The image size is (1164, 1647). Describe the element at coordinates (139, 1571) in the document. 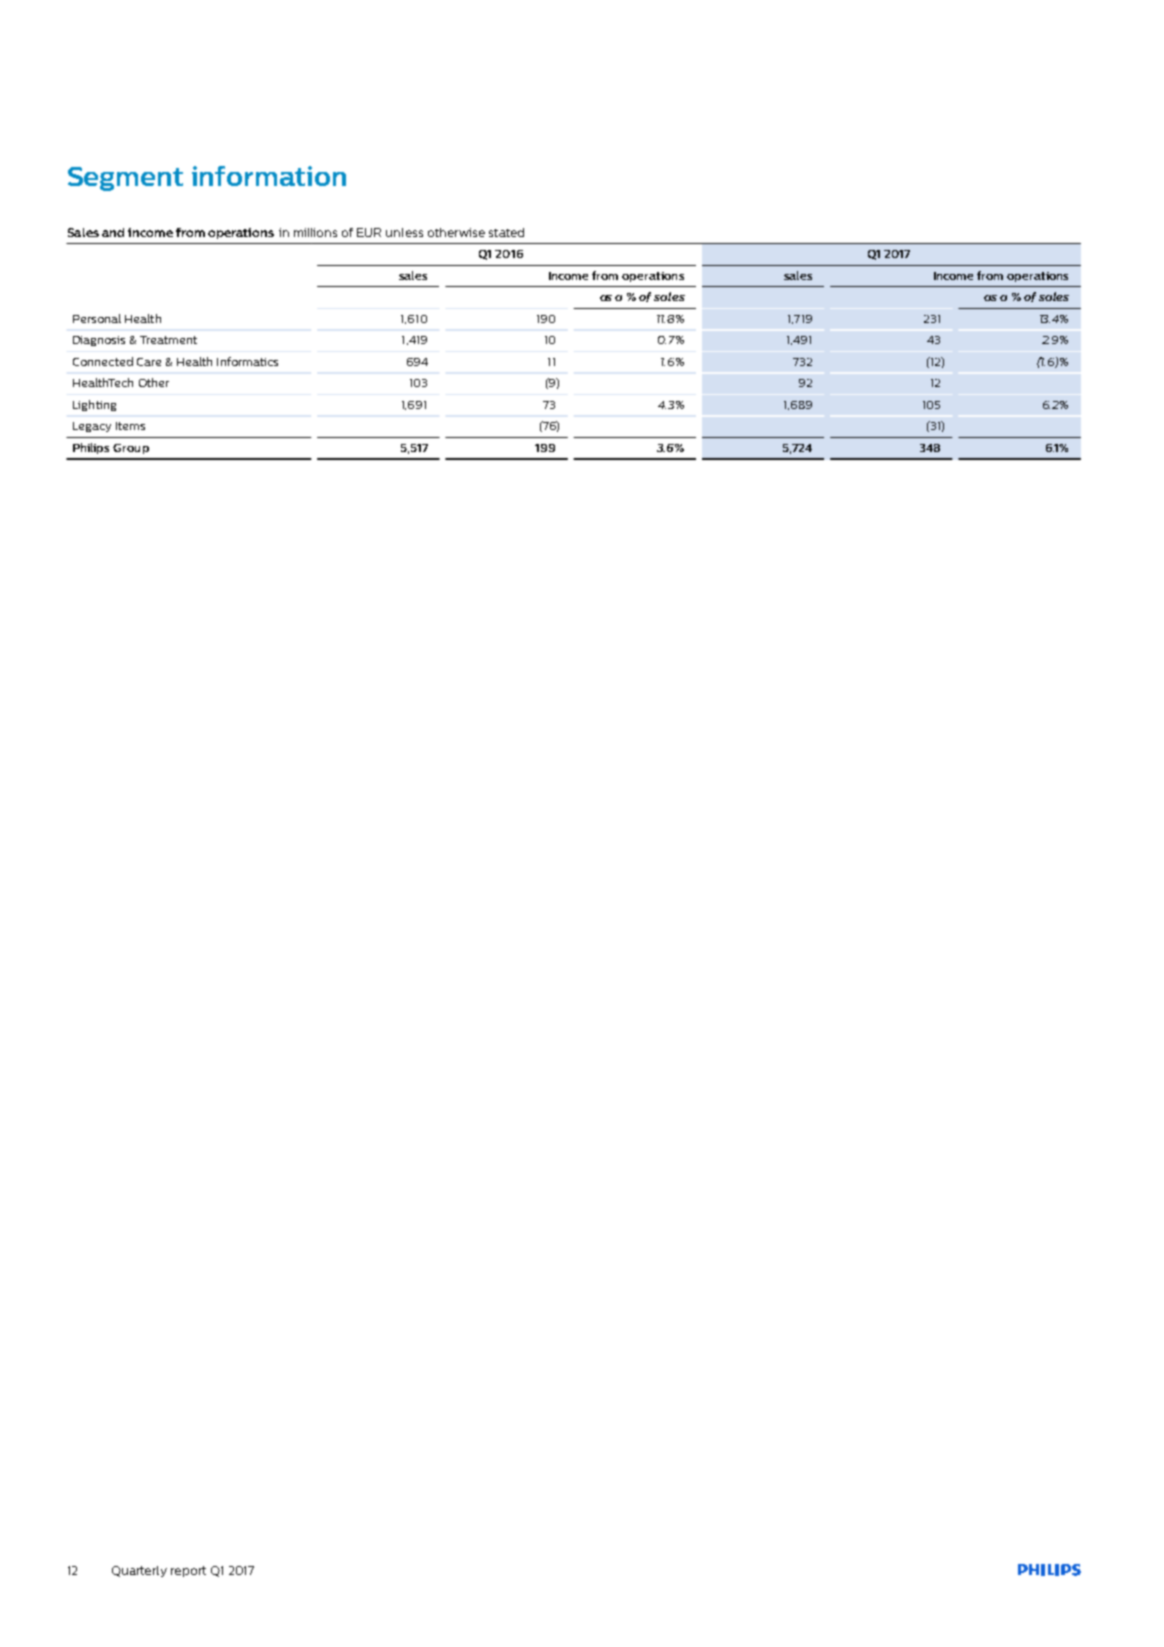

I see `Quarterly` at that location.
